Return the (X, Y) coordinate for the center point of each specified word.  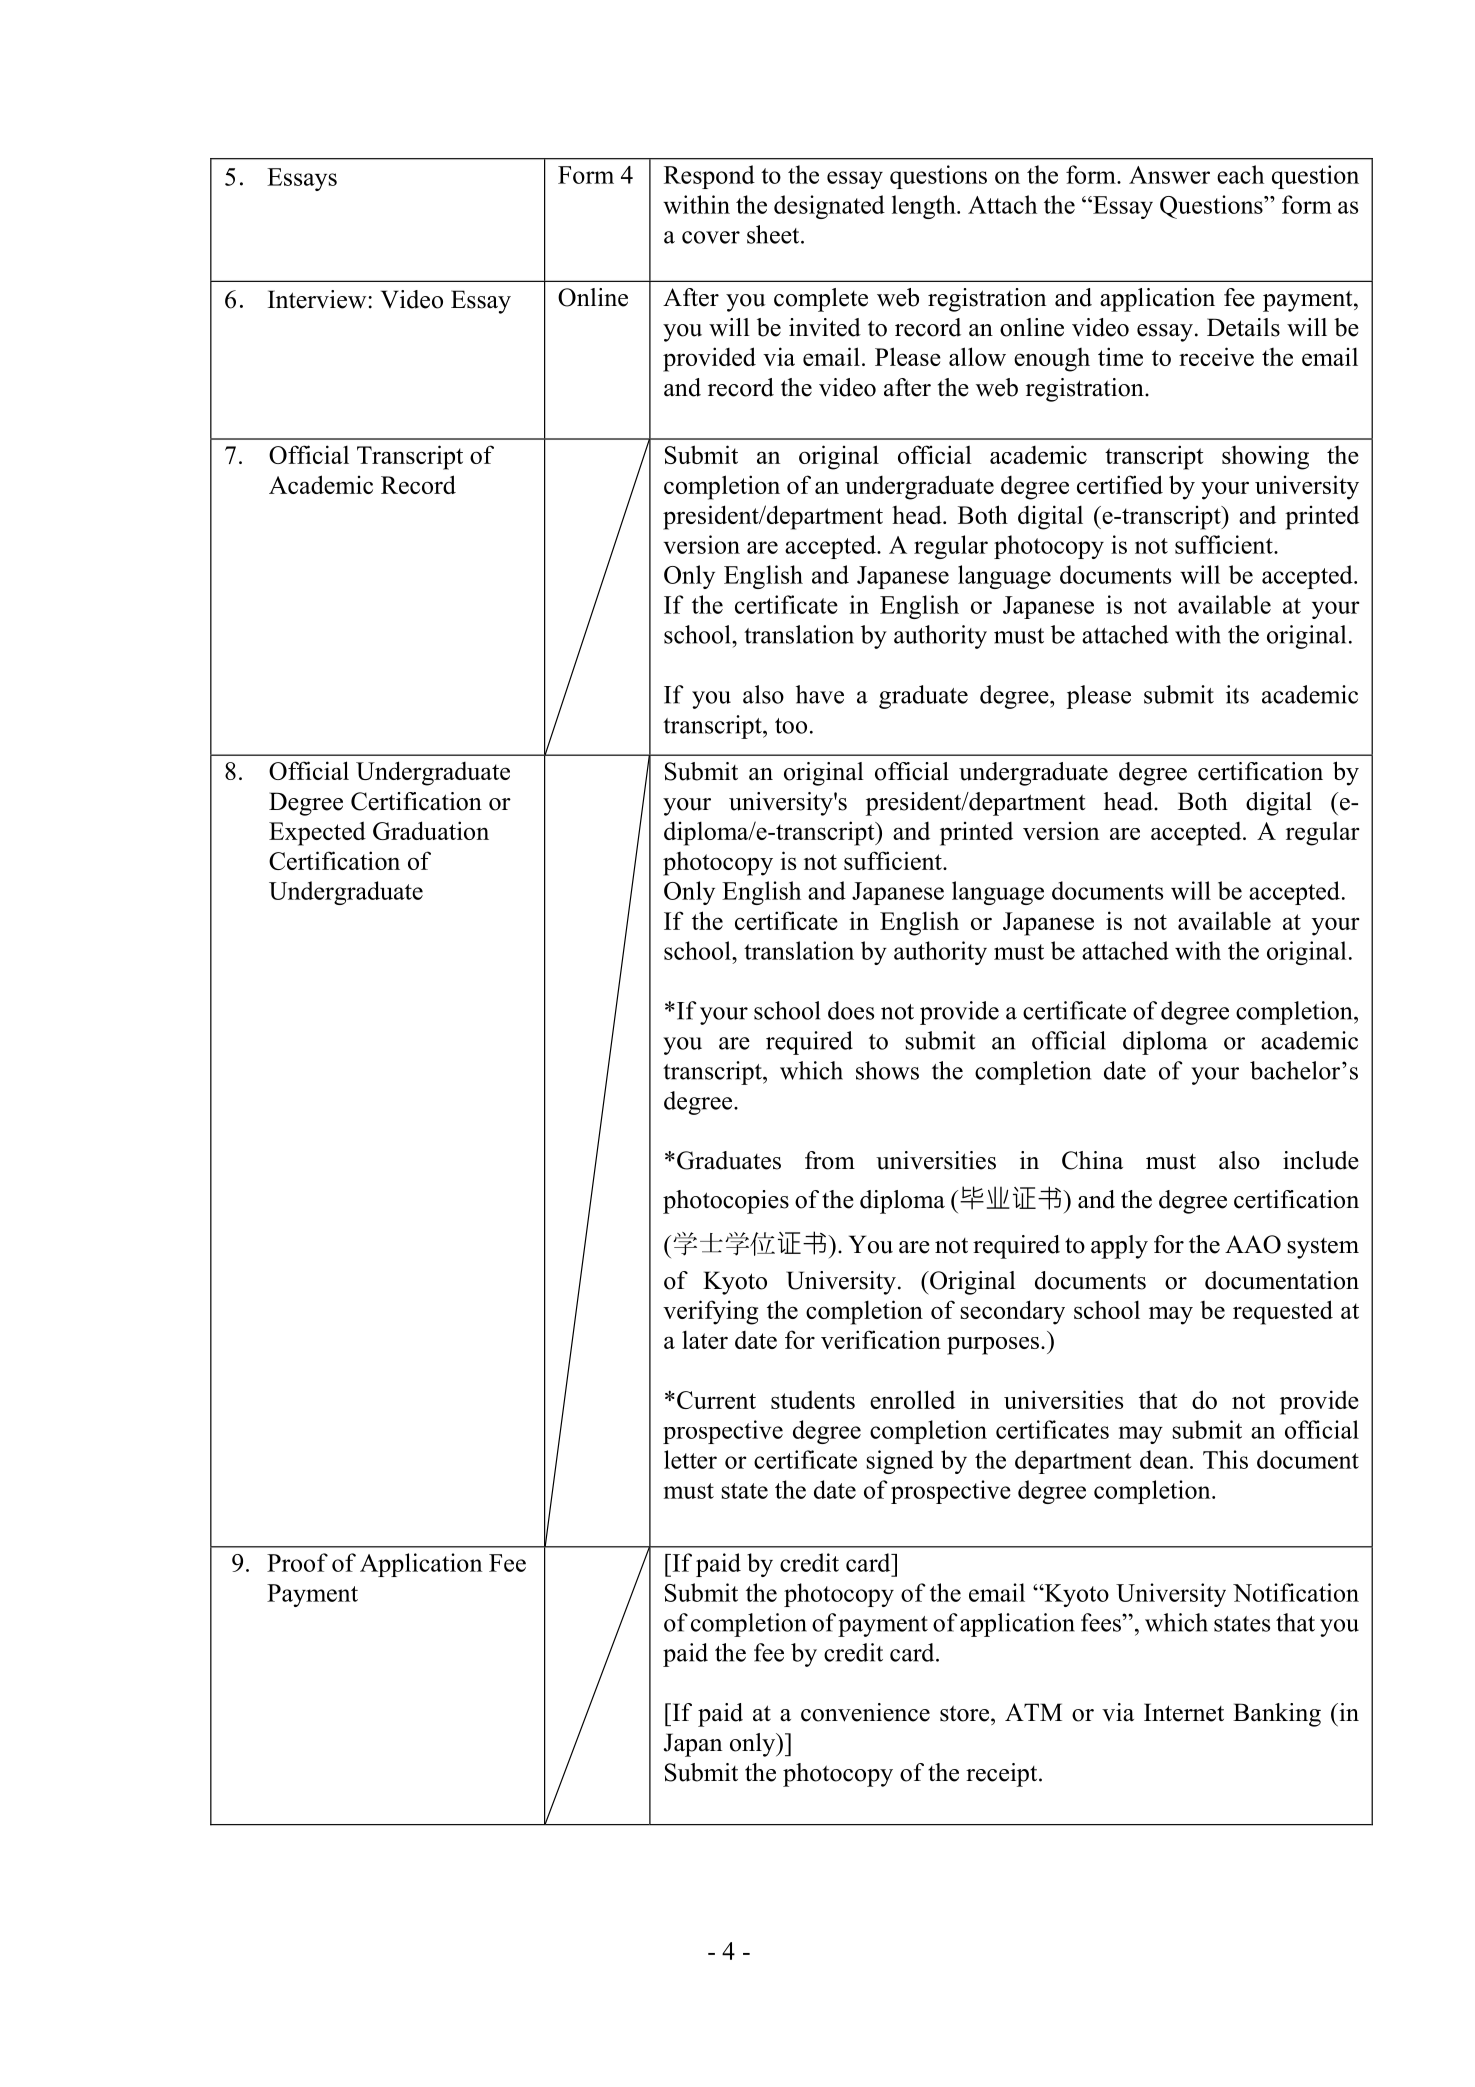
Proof (297, 1562)
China (1092, 1160)
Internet (1184, 1712)
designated (829, 207)
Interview (317, 299)
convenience (865, 1712)
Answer (1169, 175)
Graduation (431, 830)
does (851, 1010)
